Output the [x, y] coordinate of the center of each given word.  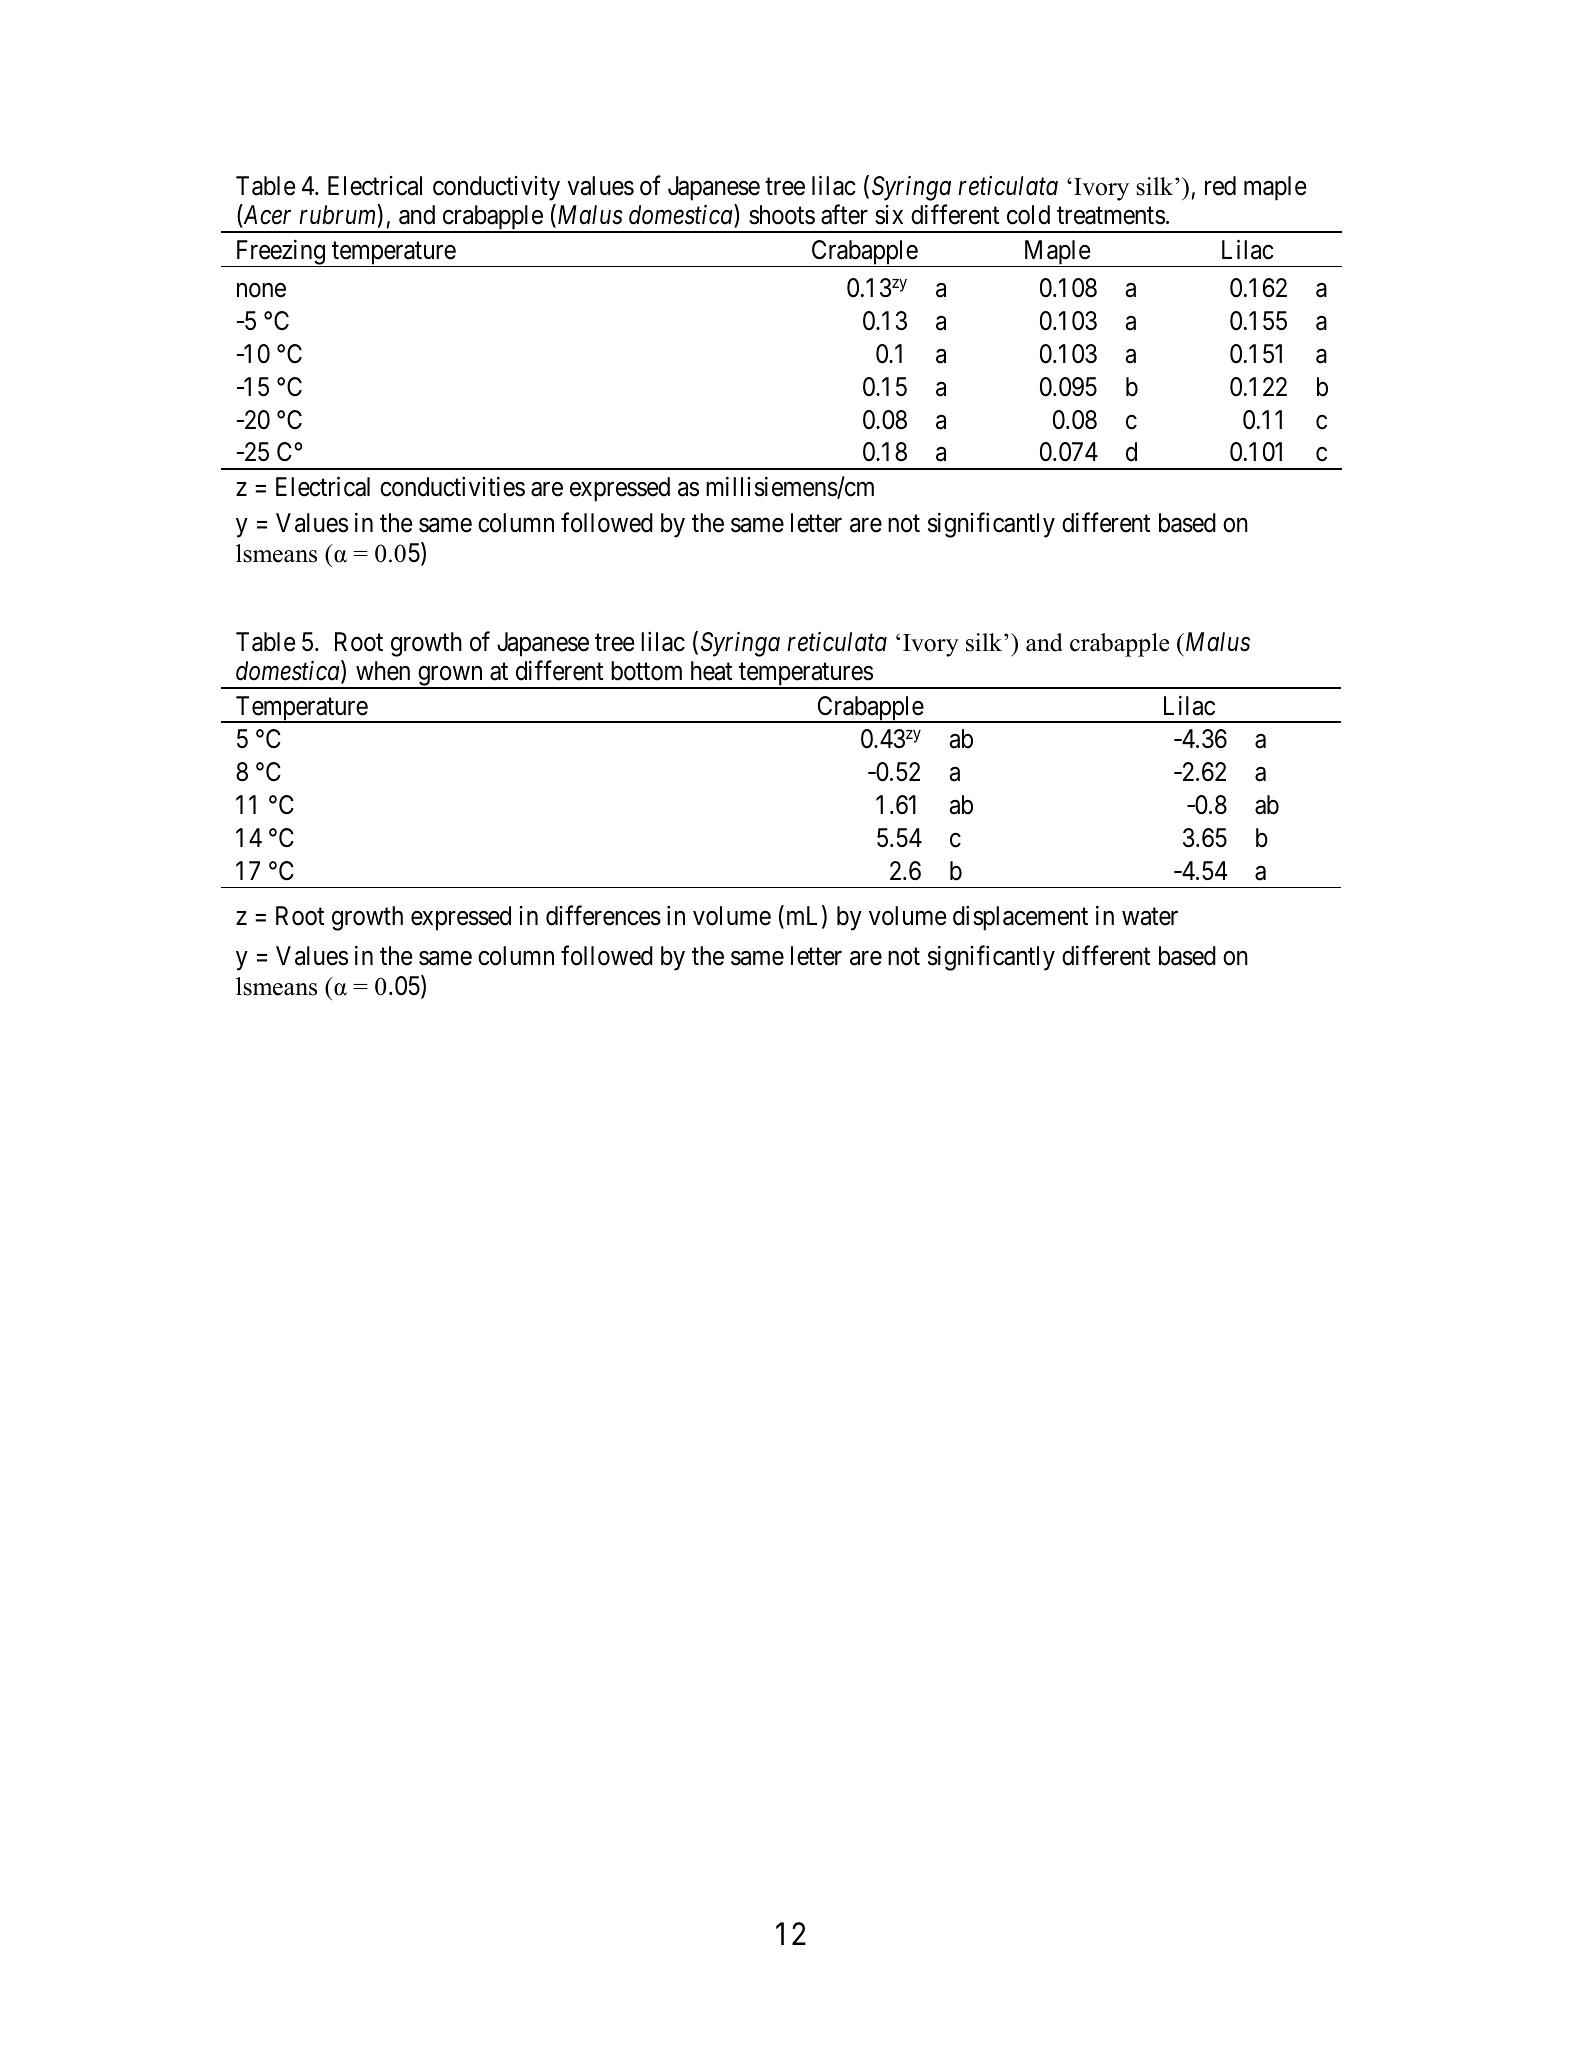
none [261, 290]
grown [450, 678]
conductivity [496, 188]
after [844, 215]
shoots [782, 215]
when [383, 671]
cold [1028, 215]
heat [711, 671]
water [1150, 917]
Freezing [280, 253]
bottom [646, 671]
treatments [1111, 216]
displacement [1020, 918]
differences [603, 915]
